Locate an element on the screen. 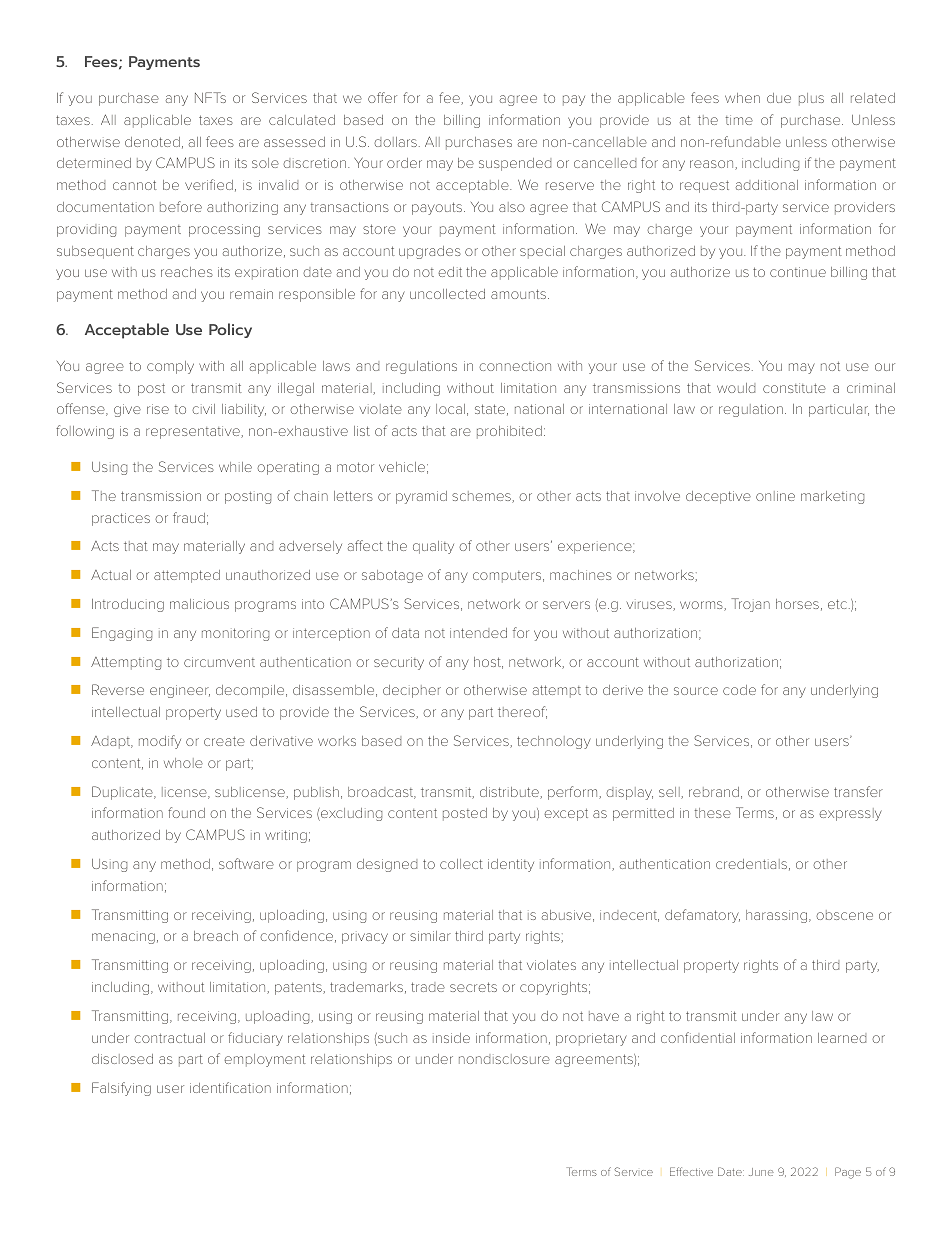 The height and width of the screenshot is (1233, 952). Falsifying is located at coordinates (121, 1089).
